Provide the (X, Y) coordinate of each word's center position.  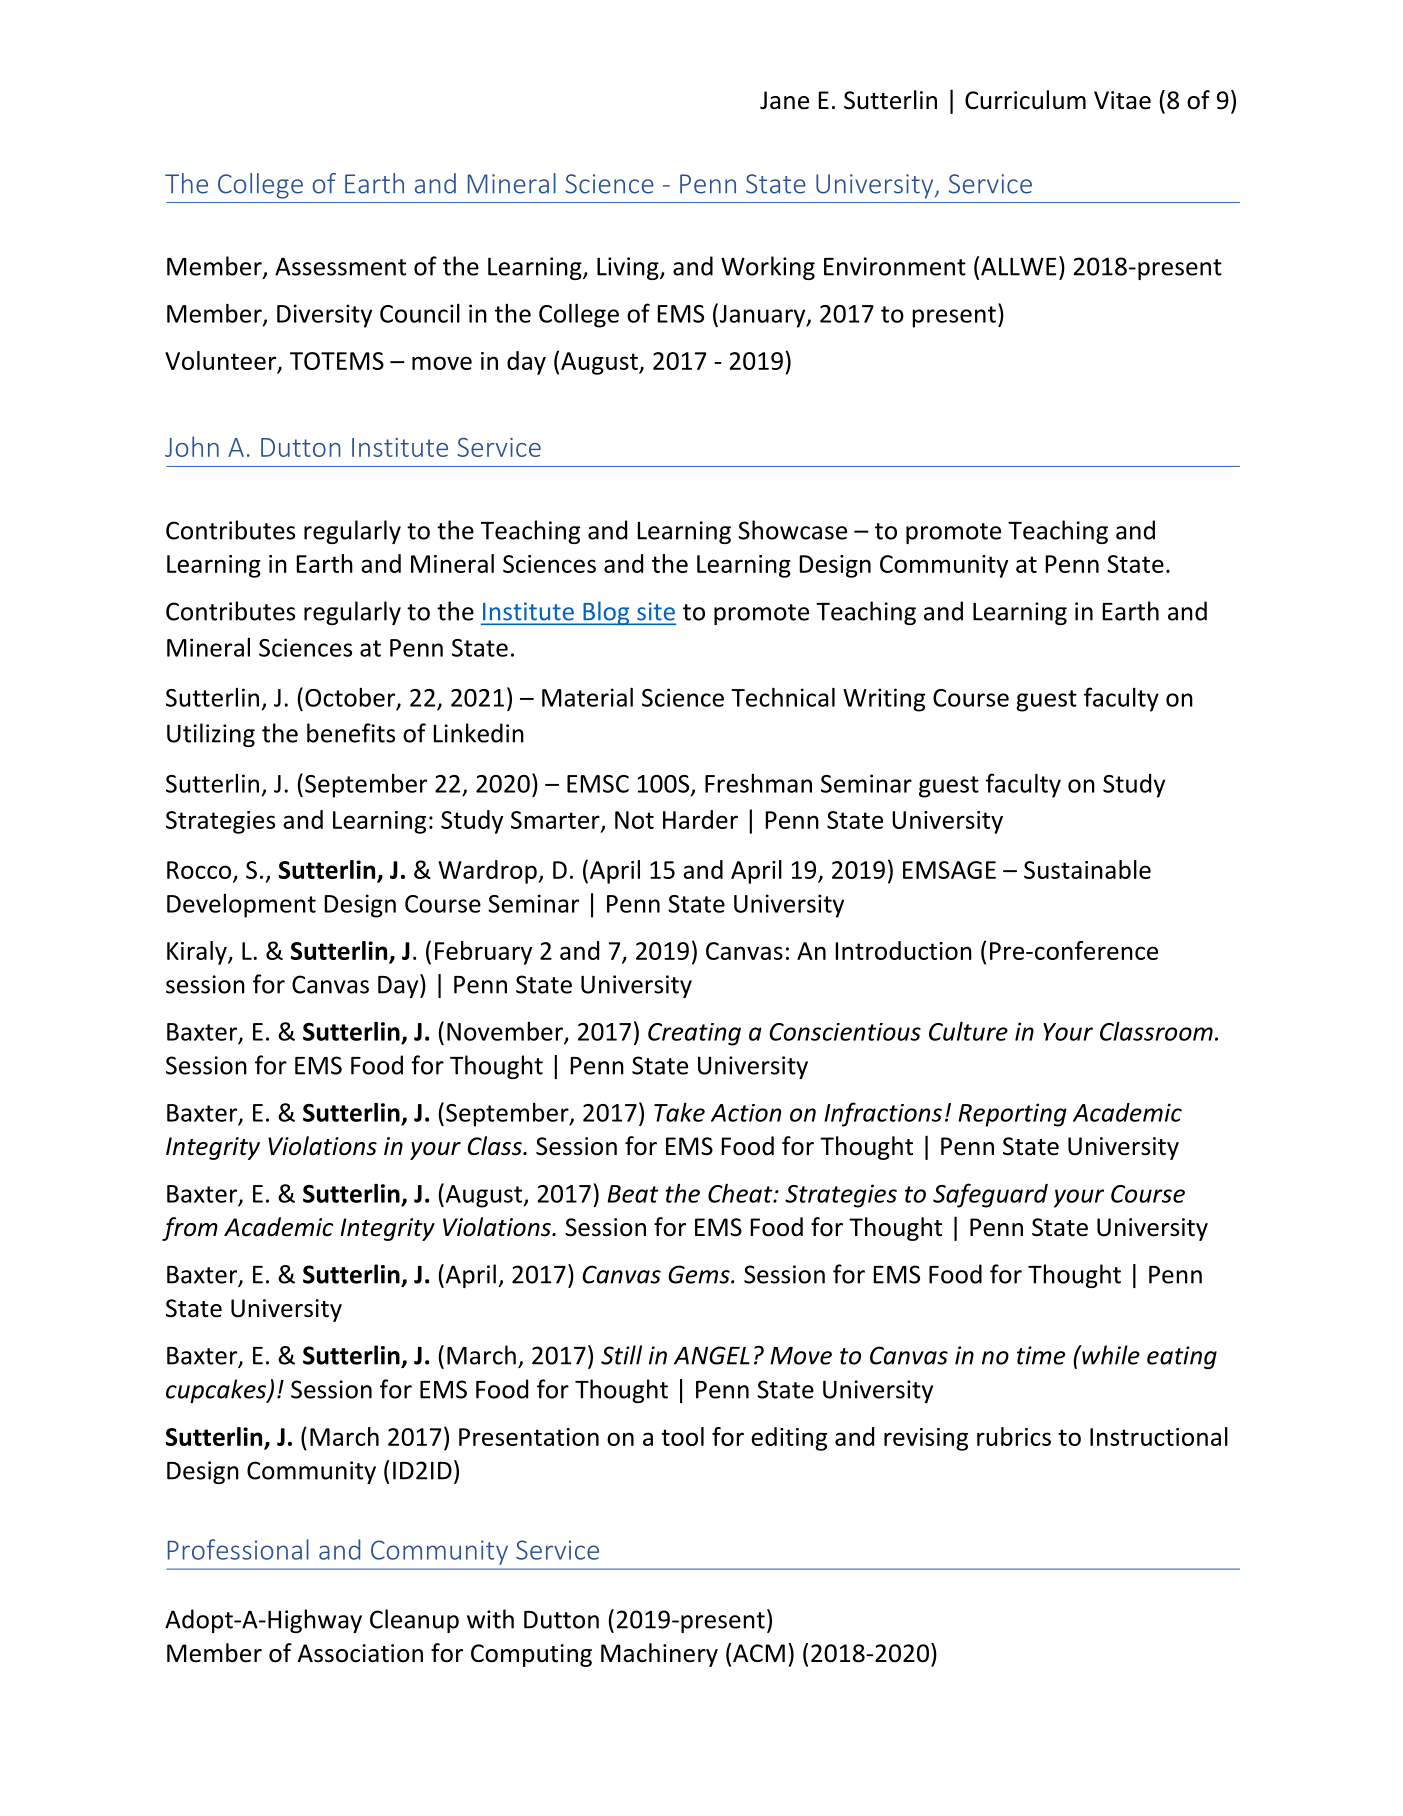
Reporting (1012, 1115)
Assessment (340, 266)
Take (679, 1112)
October (351, 698)
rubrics (1014, 1436)
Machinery (659, 1655)
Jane (784, 100)
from (190, 1229)
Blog (606, 613)
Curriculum (1025, 100)
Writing (884, 700)
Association (360, 1653)
